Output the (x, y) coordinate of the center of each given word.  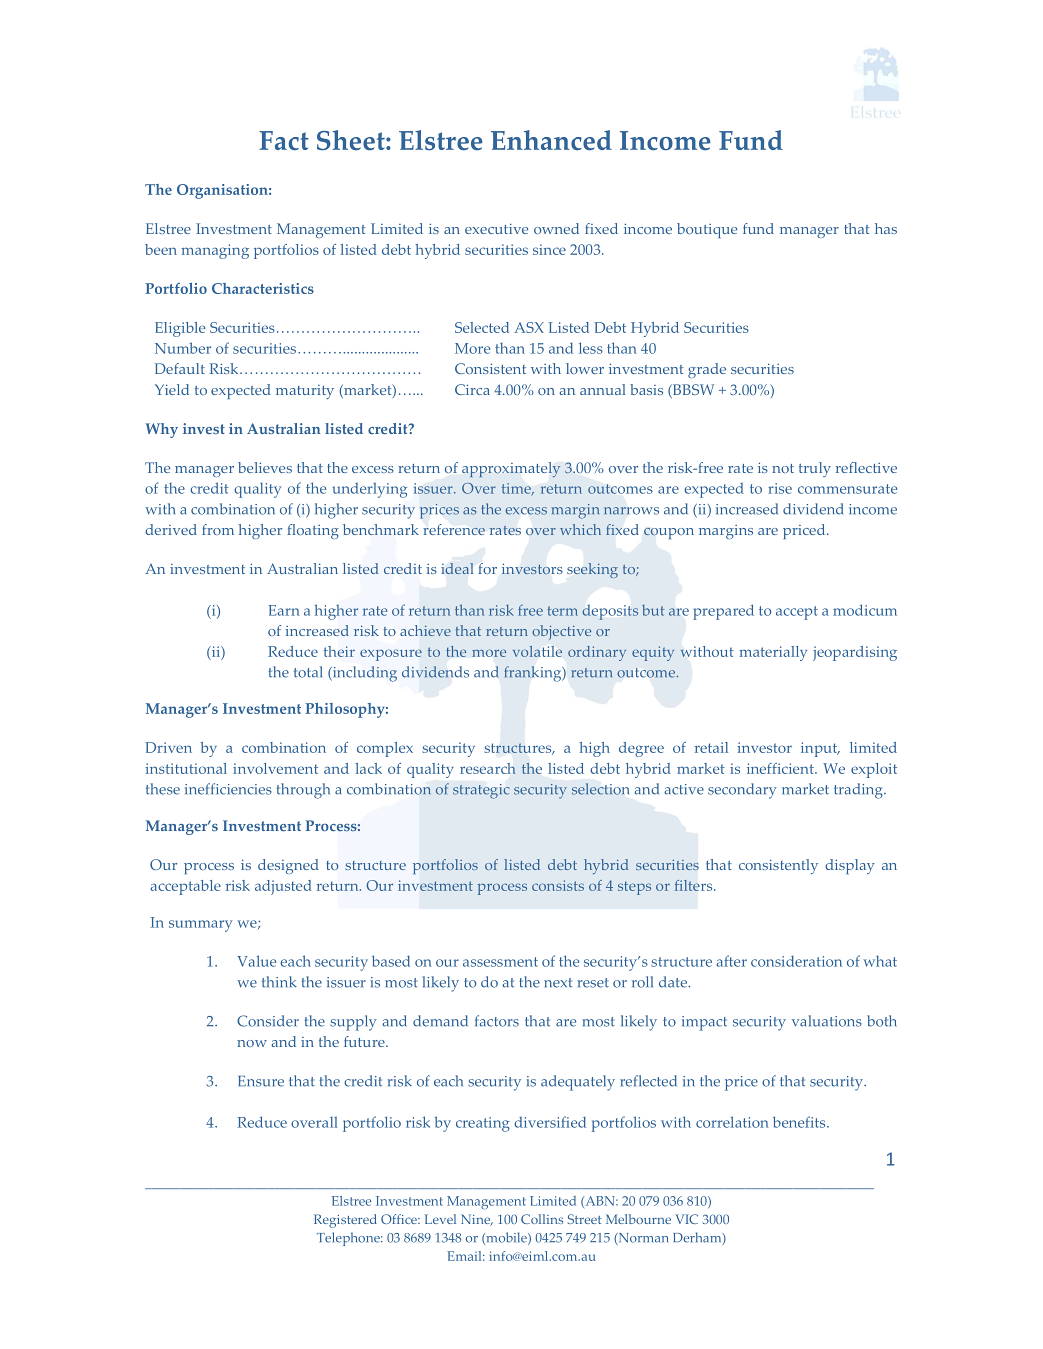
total (308, 672)
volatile (537, 651)
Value (256, 961)
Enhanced (551, 140)
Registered (345, 1221)
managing (215, 251)
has (886, 228)
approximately (511, 470)
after (732, 961)
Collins (542, 1219)
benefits (800, 1122)
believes (265, 467)
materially (773, 653)
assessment (500, 962)
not (783, 468)
